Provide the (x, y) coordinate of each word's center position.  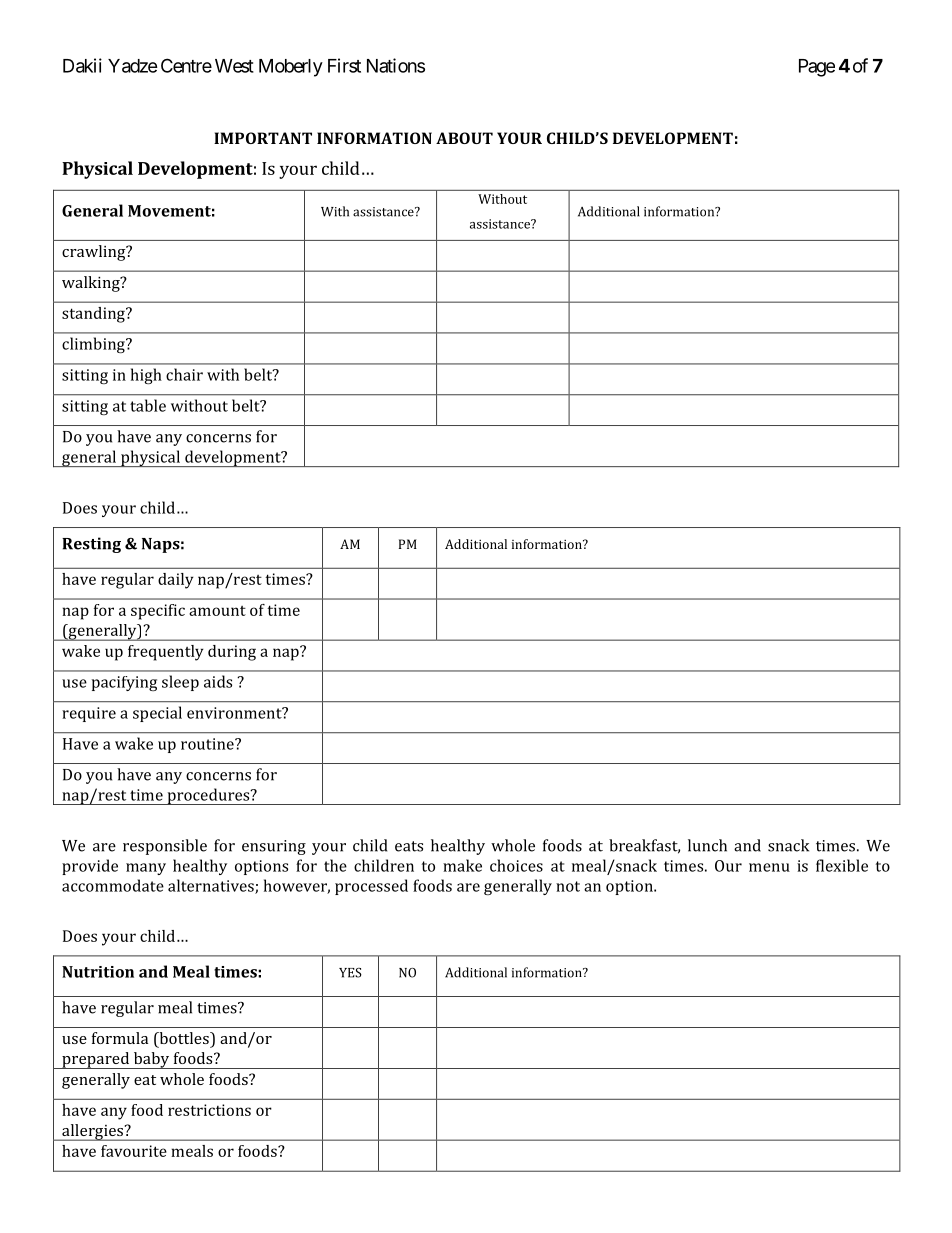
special (157, 714)
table (148, 405)
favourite (134, 1151)
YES (350, 973)
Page (817, 68)
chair (184, 374)
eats (409, 846)
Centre (186, 65)
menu (769, 867)
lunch (707, 845)
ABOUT (464, 138)
